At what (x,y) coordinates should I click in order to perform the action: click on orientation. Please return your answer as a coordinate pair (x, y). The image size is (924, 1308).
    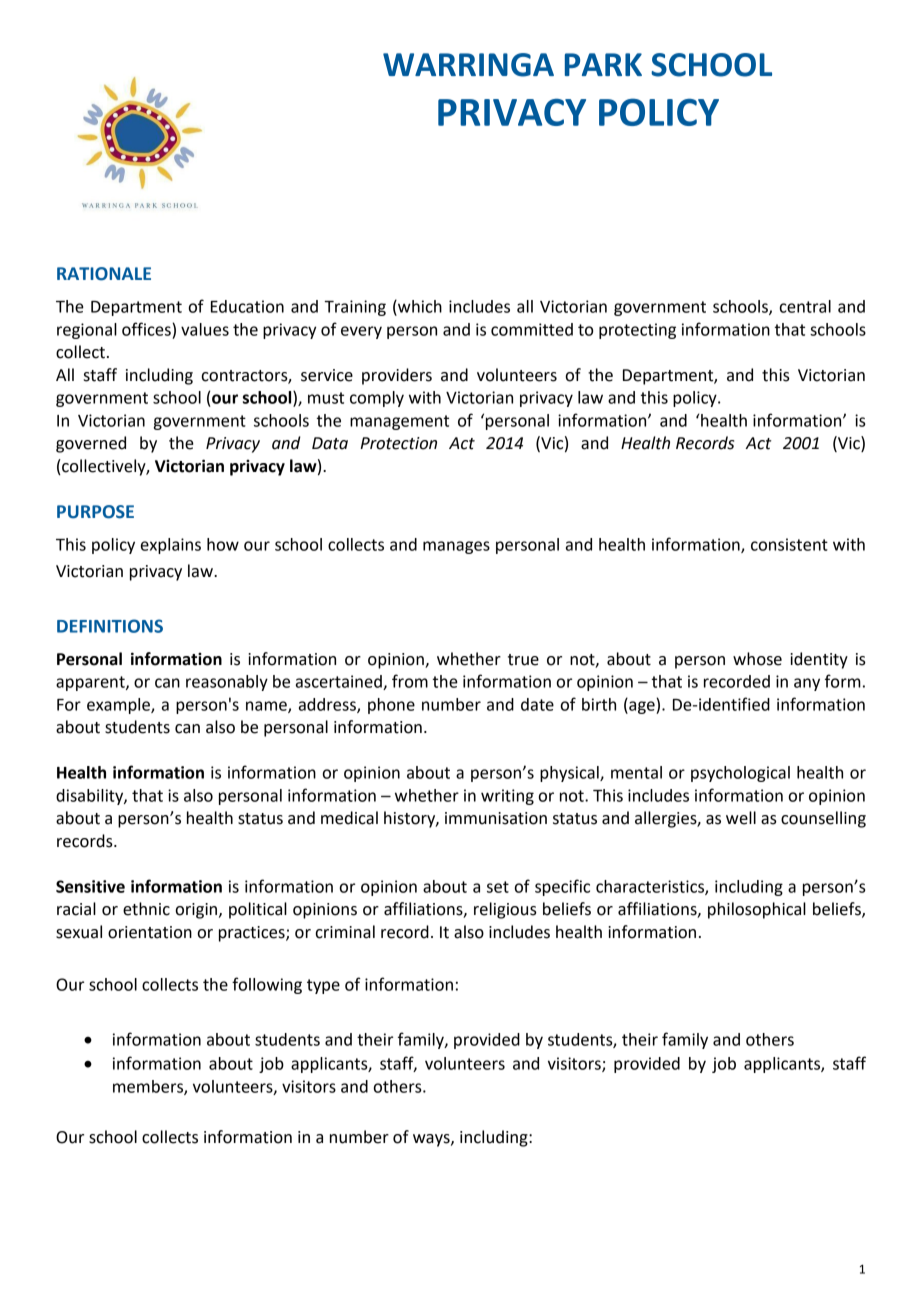
    Looking at the image, I should click on (150, 932).
